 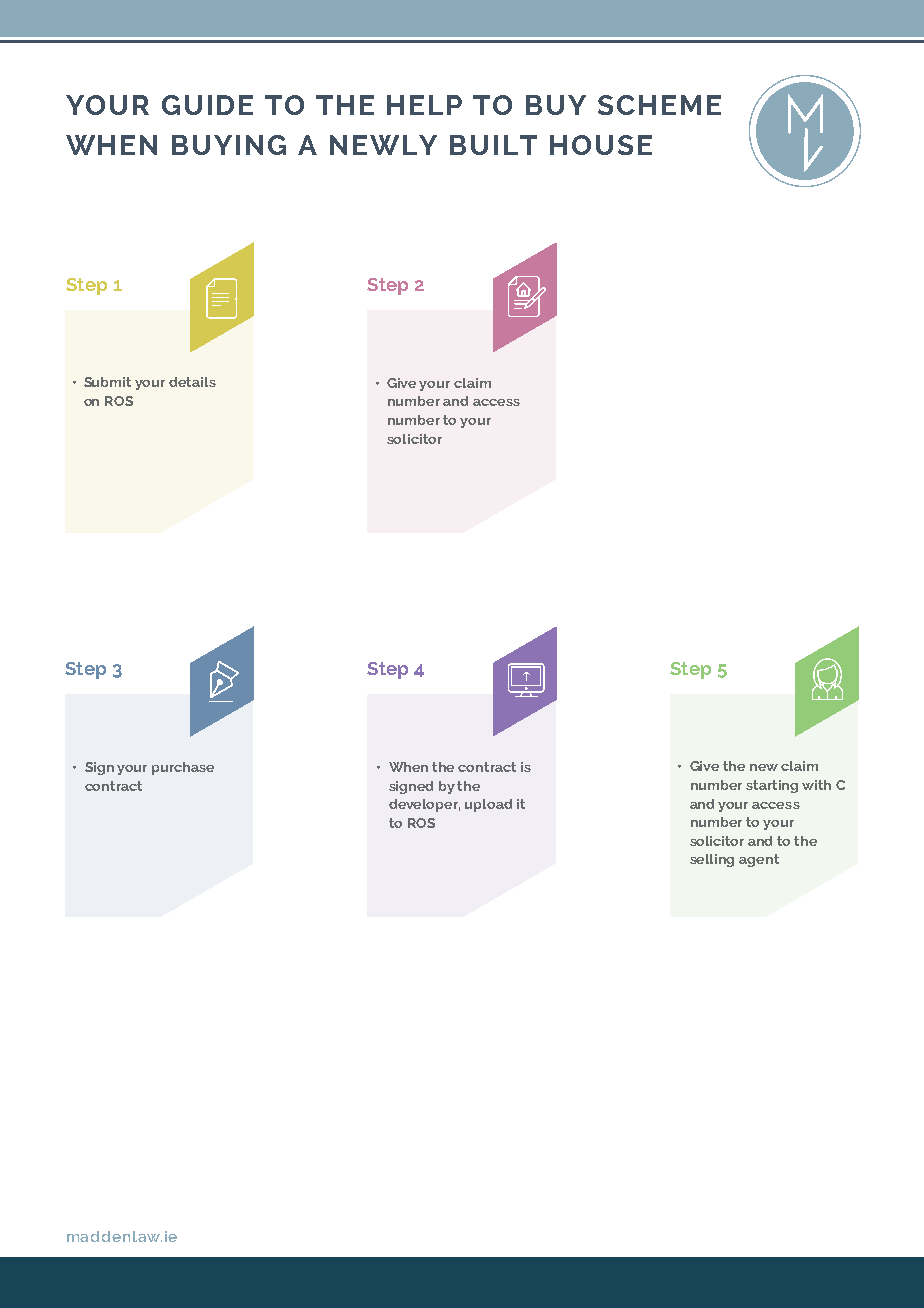 I want to click on GUIDE, so click(x=207, y=105).
